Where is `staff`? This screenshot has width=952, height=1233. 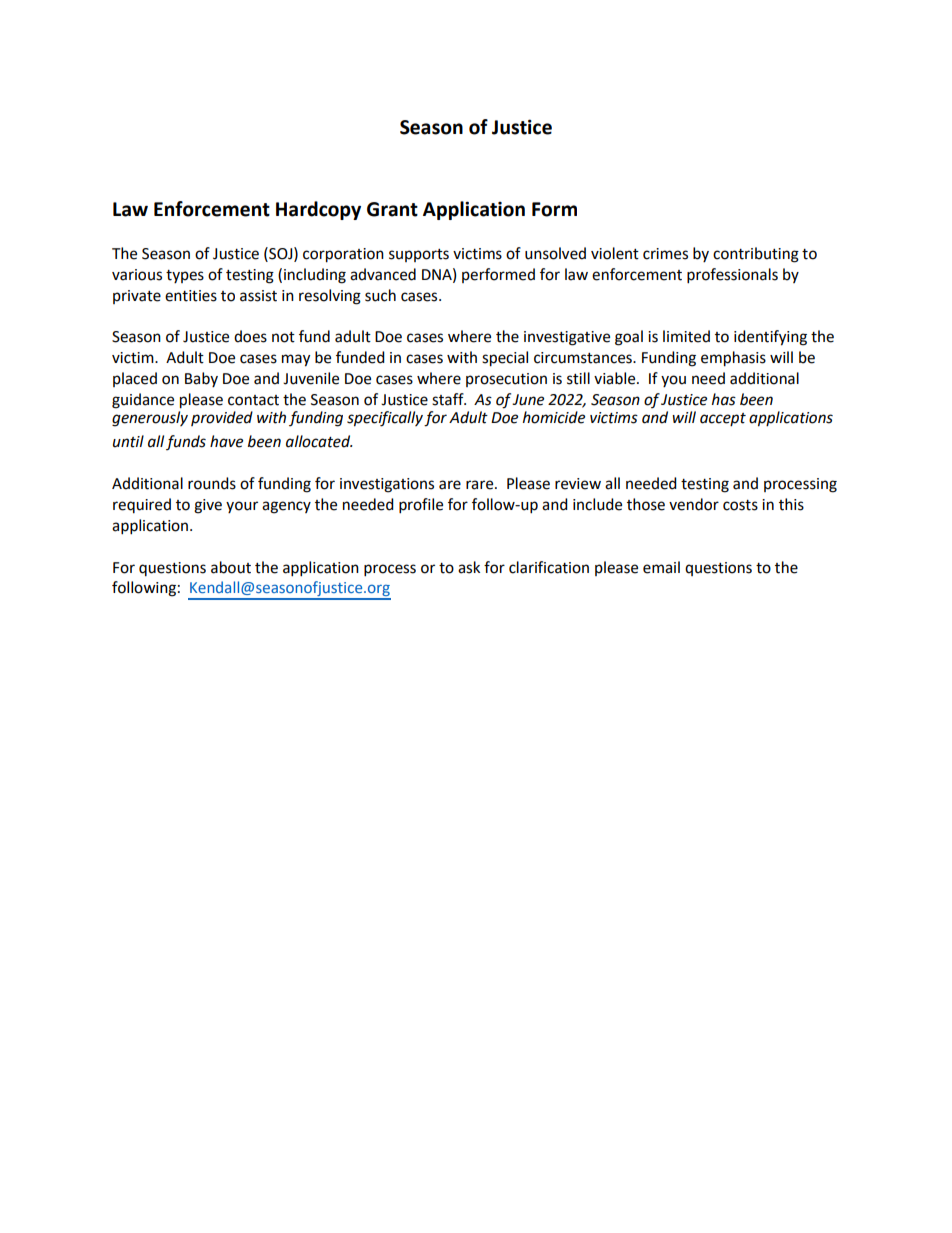 staff is located at coordinates (449, 399).
